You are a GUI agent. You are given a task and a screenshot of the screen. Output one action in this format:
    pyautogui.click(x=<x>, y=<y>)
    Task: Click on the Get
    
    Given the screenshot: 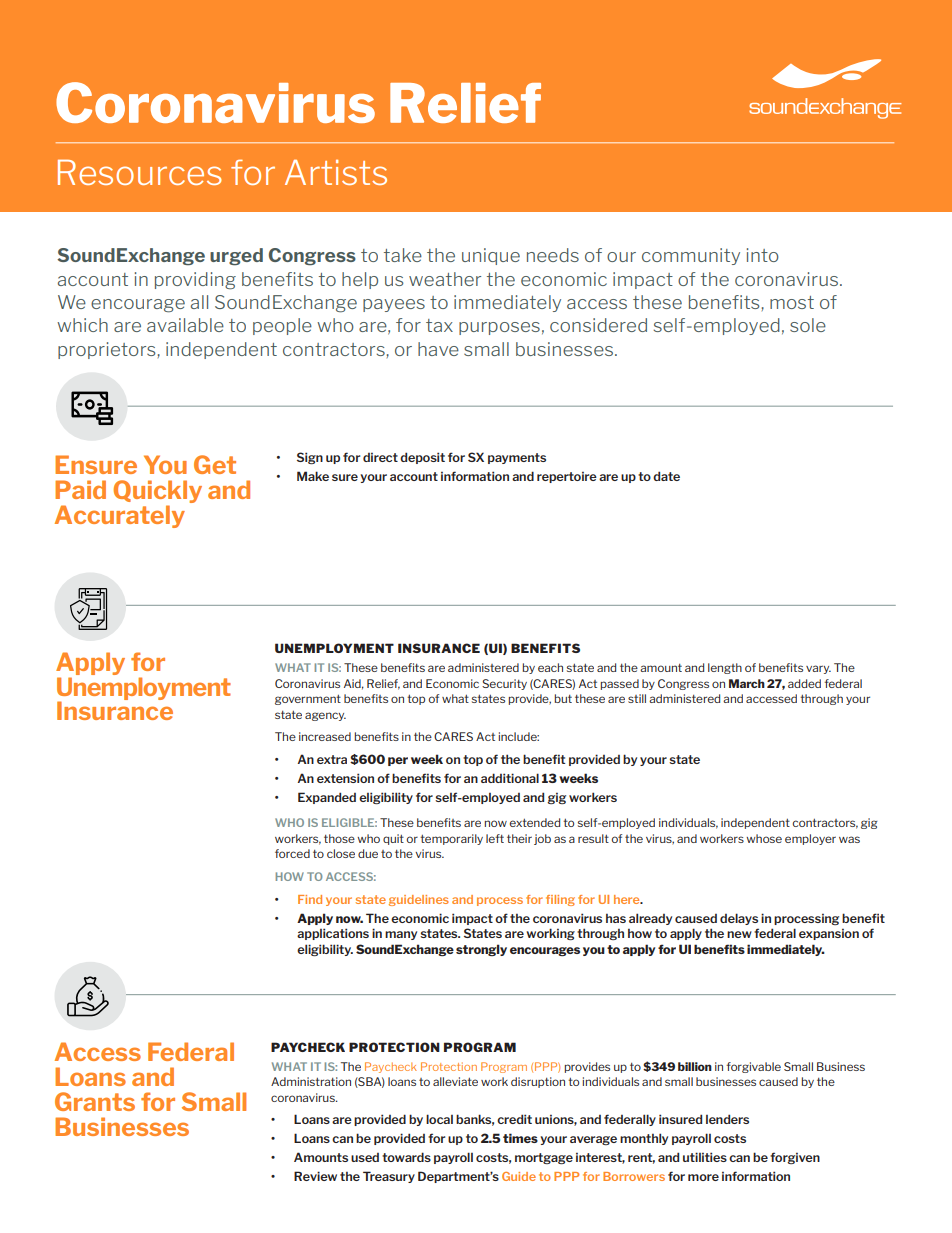 What is the action you would take?
    pyautogui.click(x=215, y=464)
